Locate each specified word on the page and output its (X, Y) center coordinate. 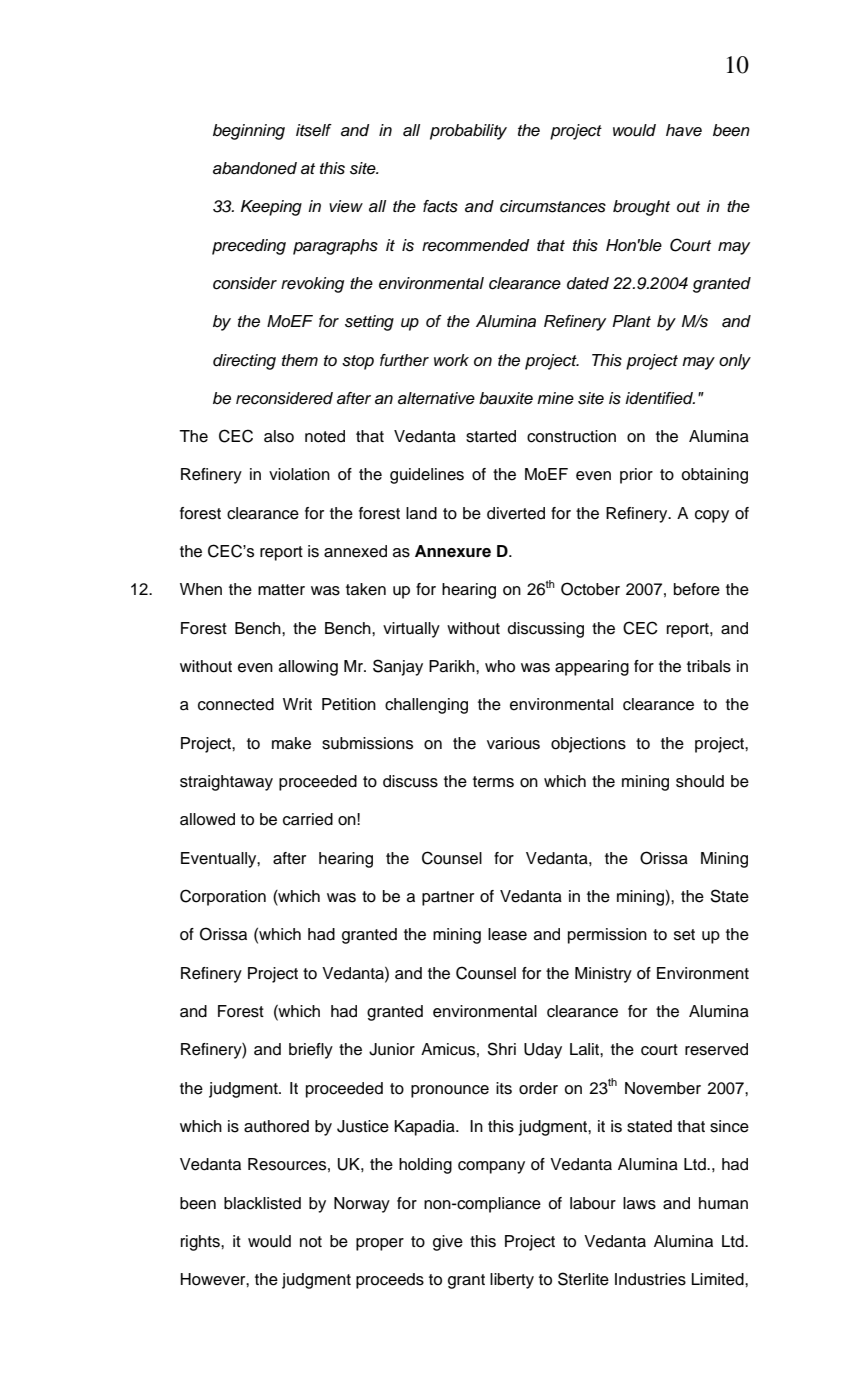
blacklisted (262, 1203)
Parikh (453, 666)
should (700, 781)
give (448, 1243)
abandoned (255, 168)
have (684, 130)
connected (236, 704)
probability (468, 132)
